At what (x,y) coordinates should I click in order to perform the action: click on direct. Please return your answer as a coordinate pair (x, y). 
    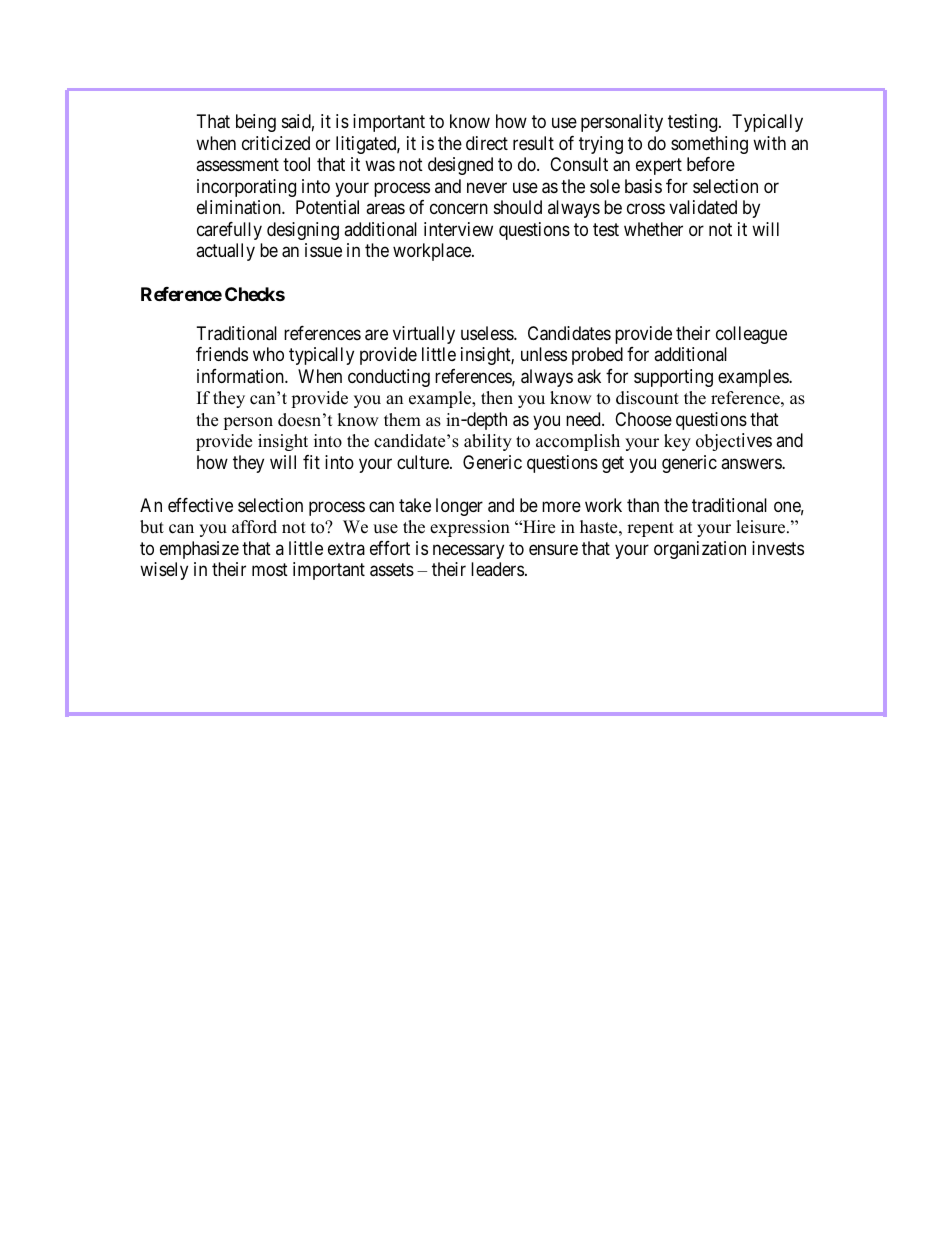
    Looking at the image, I should click on (487, 143).
